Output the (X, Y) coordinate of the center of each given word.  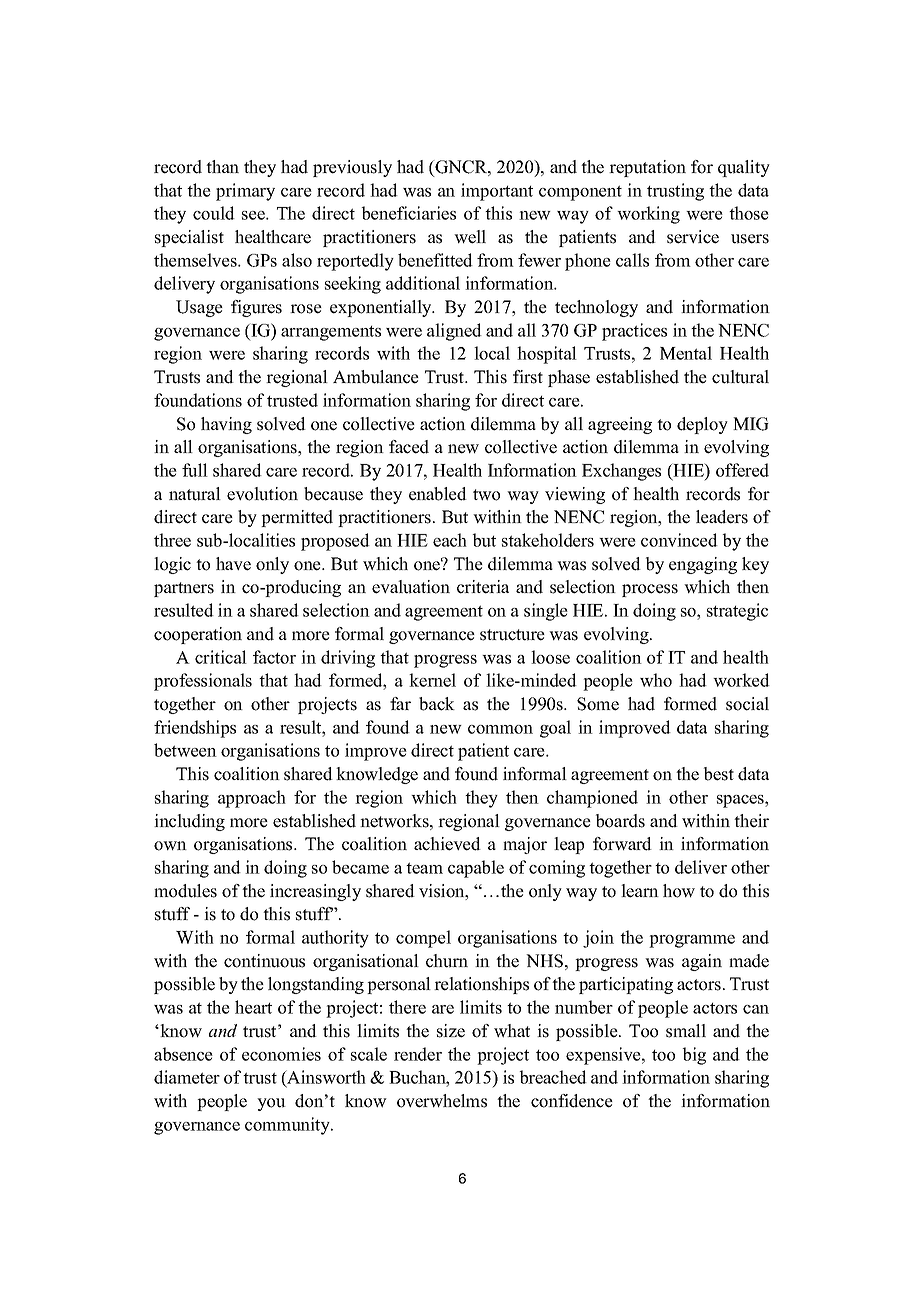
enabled (438, 494)
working (648, 215)
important (497, 192)
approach (252, 799)
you (271, 1104)
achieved (447, 844)
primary (245, 192)
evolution (262, 494)
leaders (722, 517)
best (719, 774)
